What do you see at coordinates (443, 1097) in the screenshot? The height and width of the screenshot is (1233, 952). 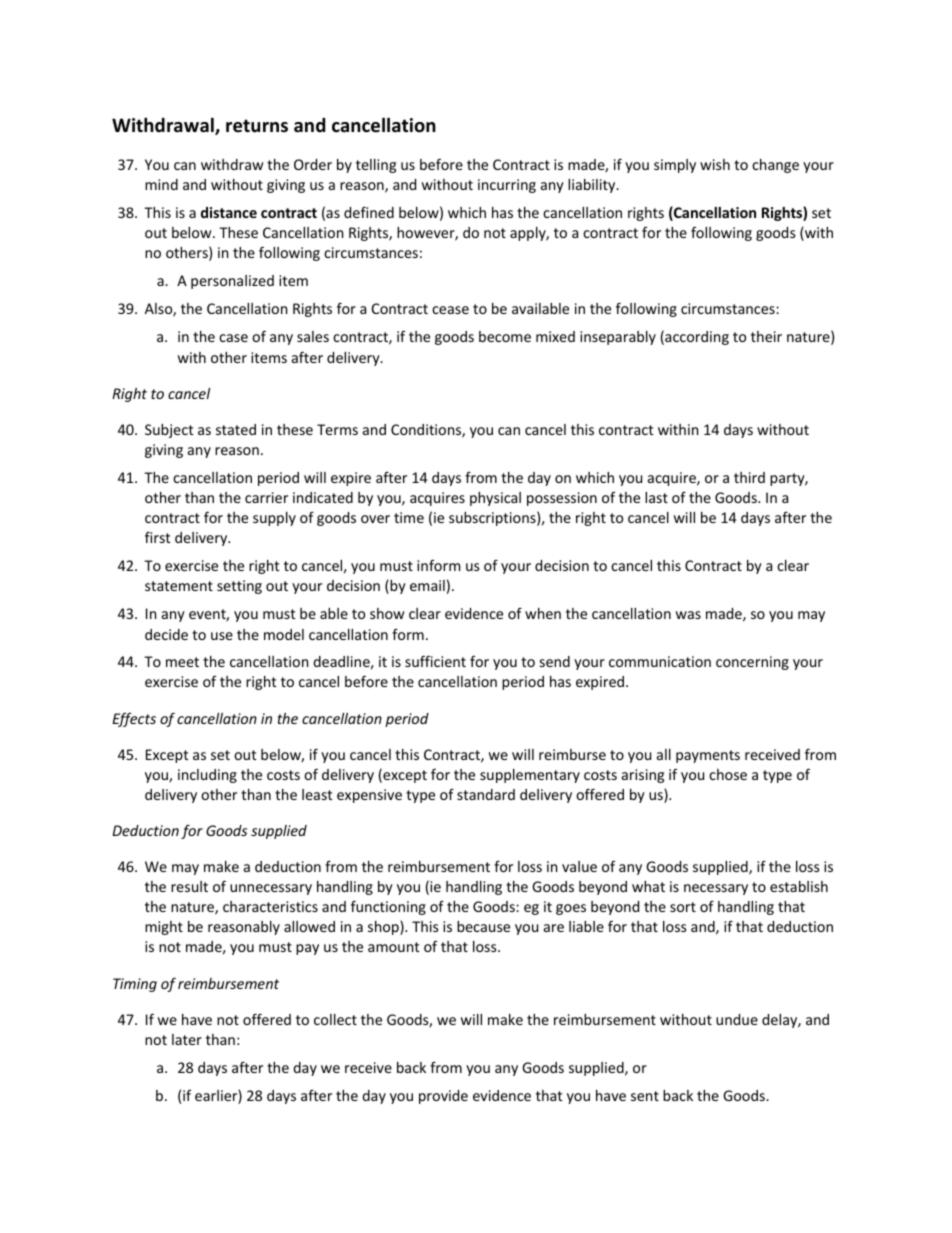 I see `provide` at bounding box center [443, 1097].
